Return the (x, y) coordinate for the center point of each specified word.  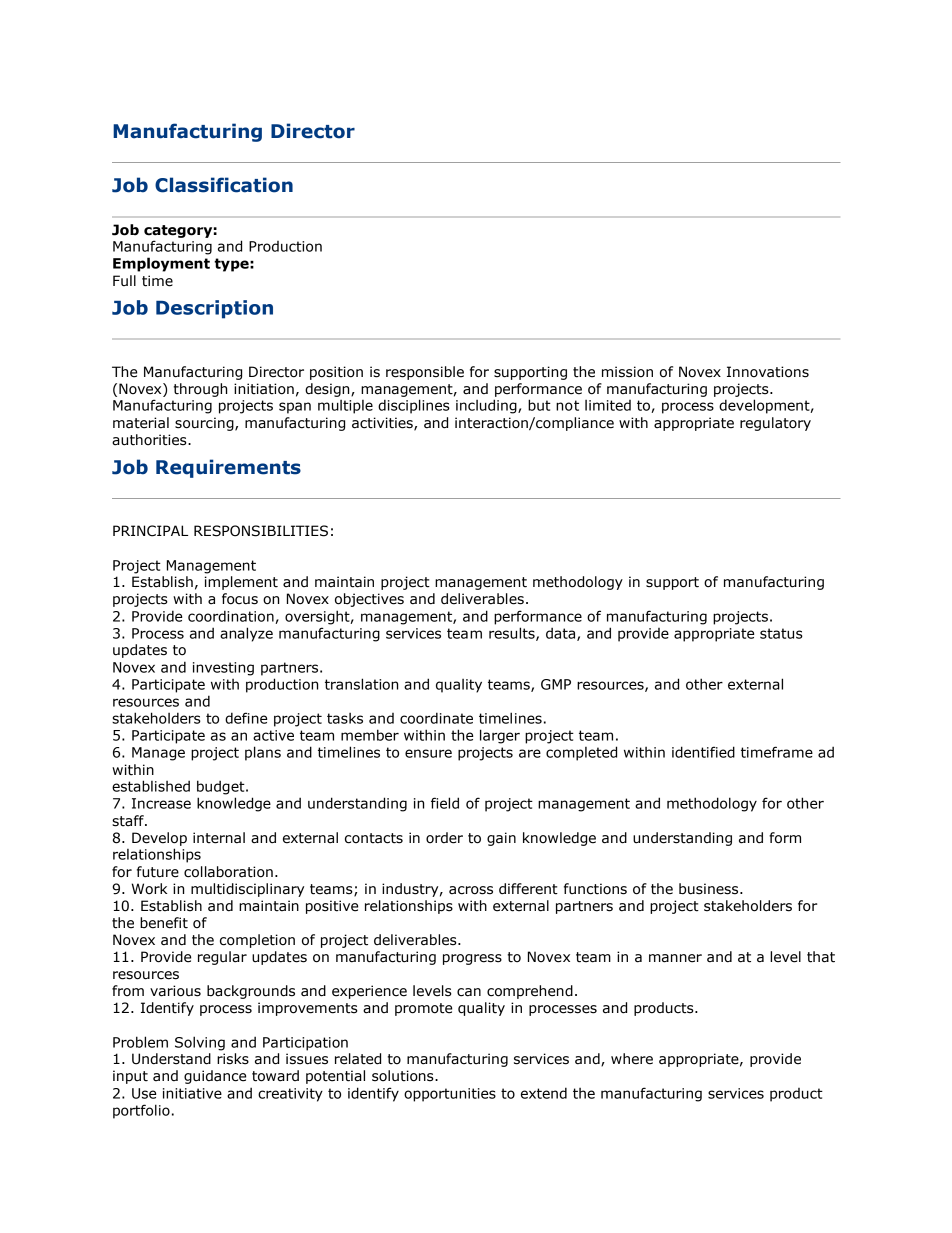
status (781, 633)
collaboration (228, 872)
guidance (215, 1077)
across (471, 890)
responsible (425, 373)
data (562, 634)
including (487, 406)
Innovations (768, 372)
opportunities (450, 1095)
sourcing (205, 424)
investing (223, 669)
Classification (224, 185)
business (710, 889)
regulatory (775, 424)
